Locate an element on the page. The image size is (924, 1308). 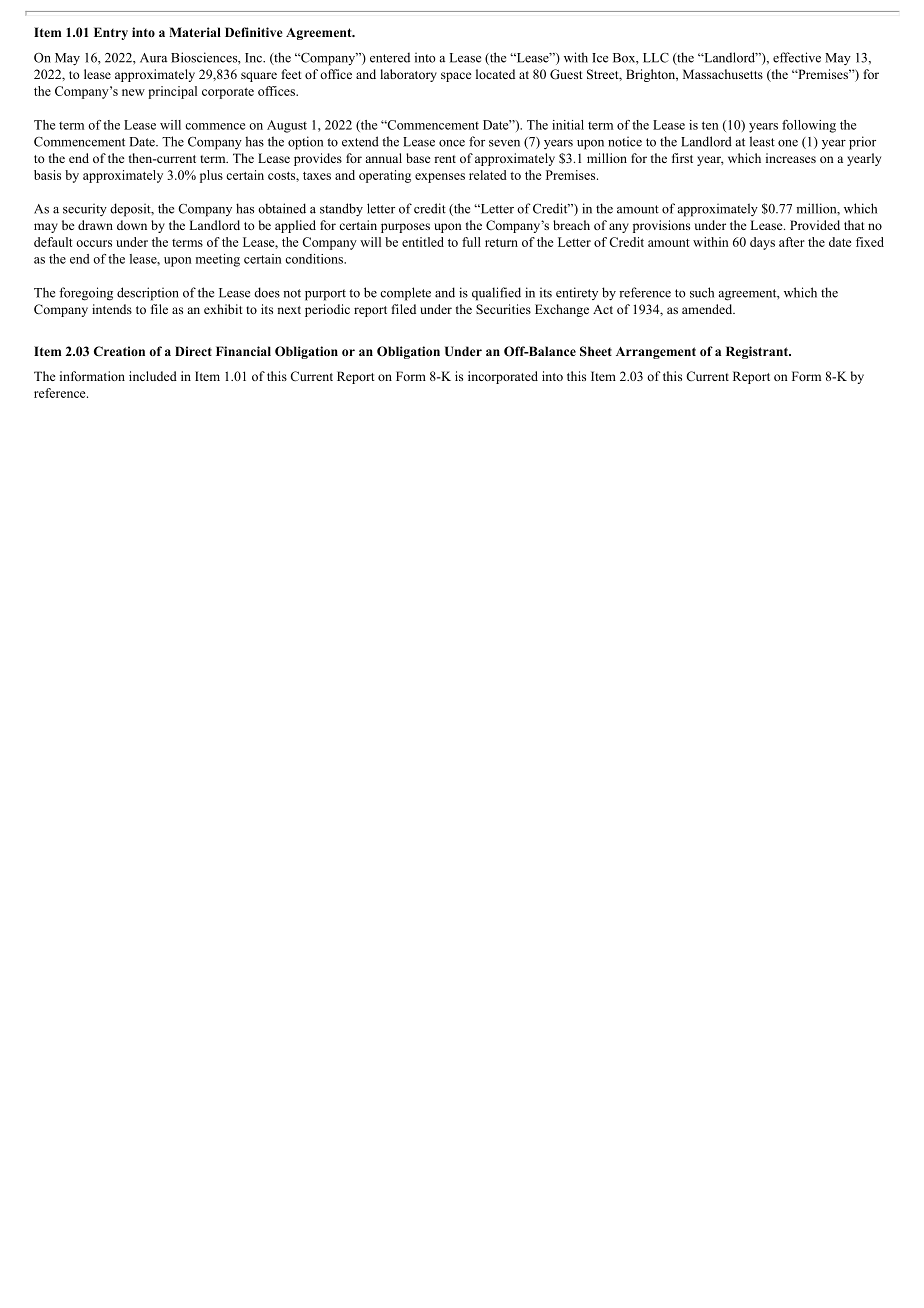
once is located at coordinates (452, 143).
